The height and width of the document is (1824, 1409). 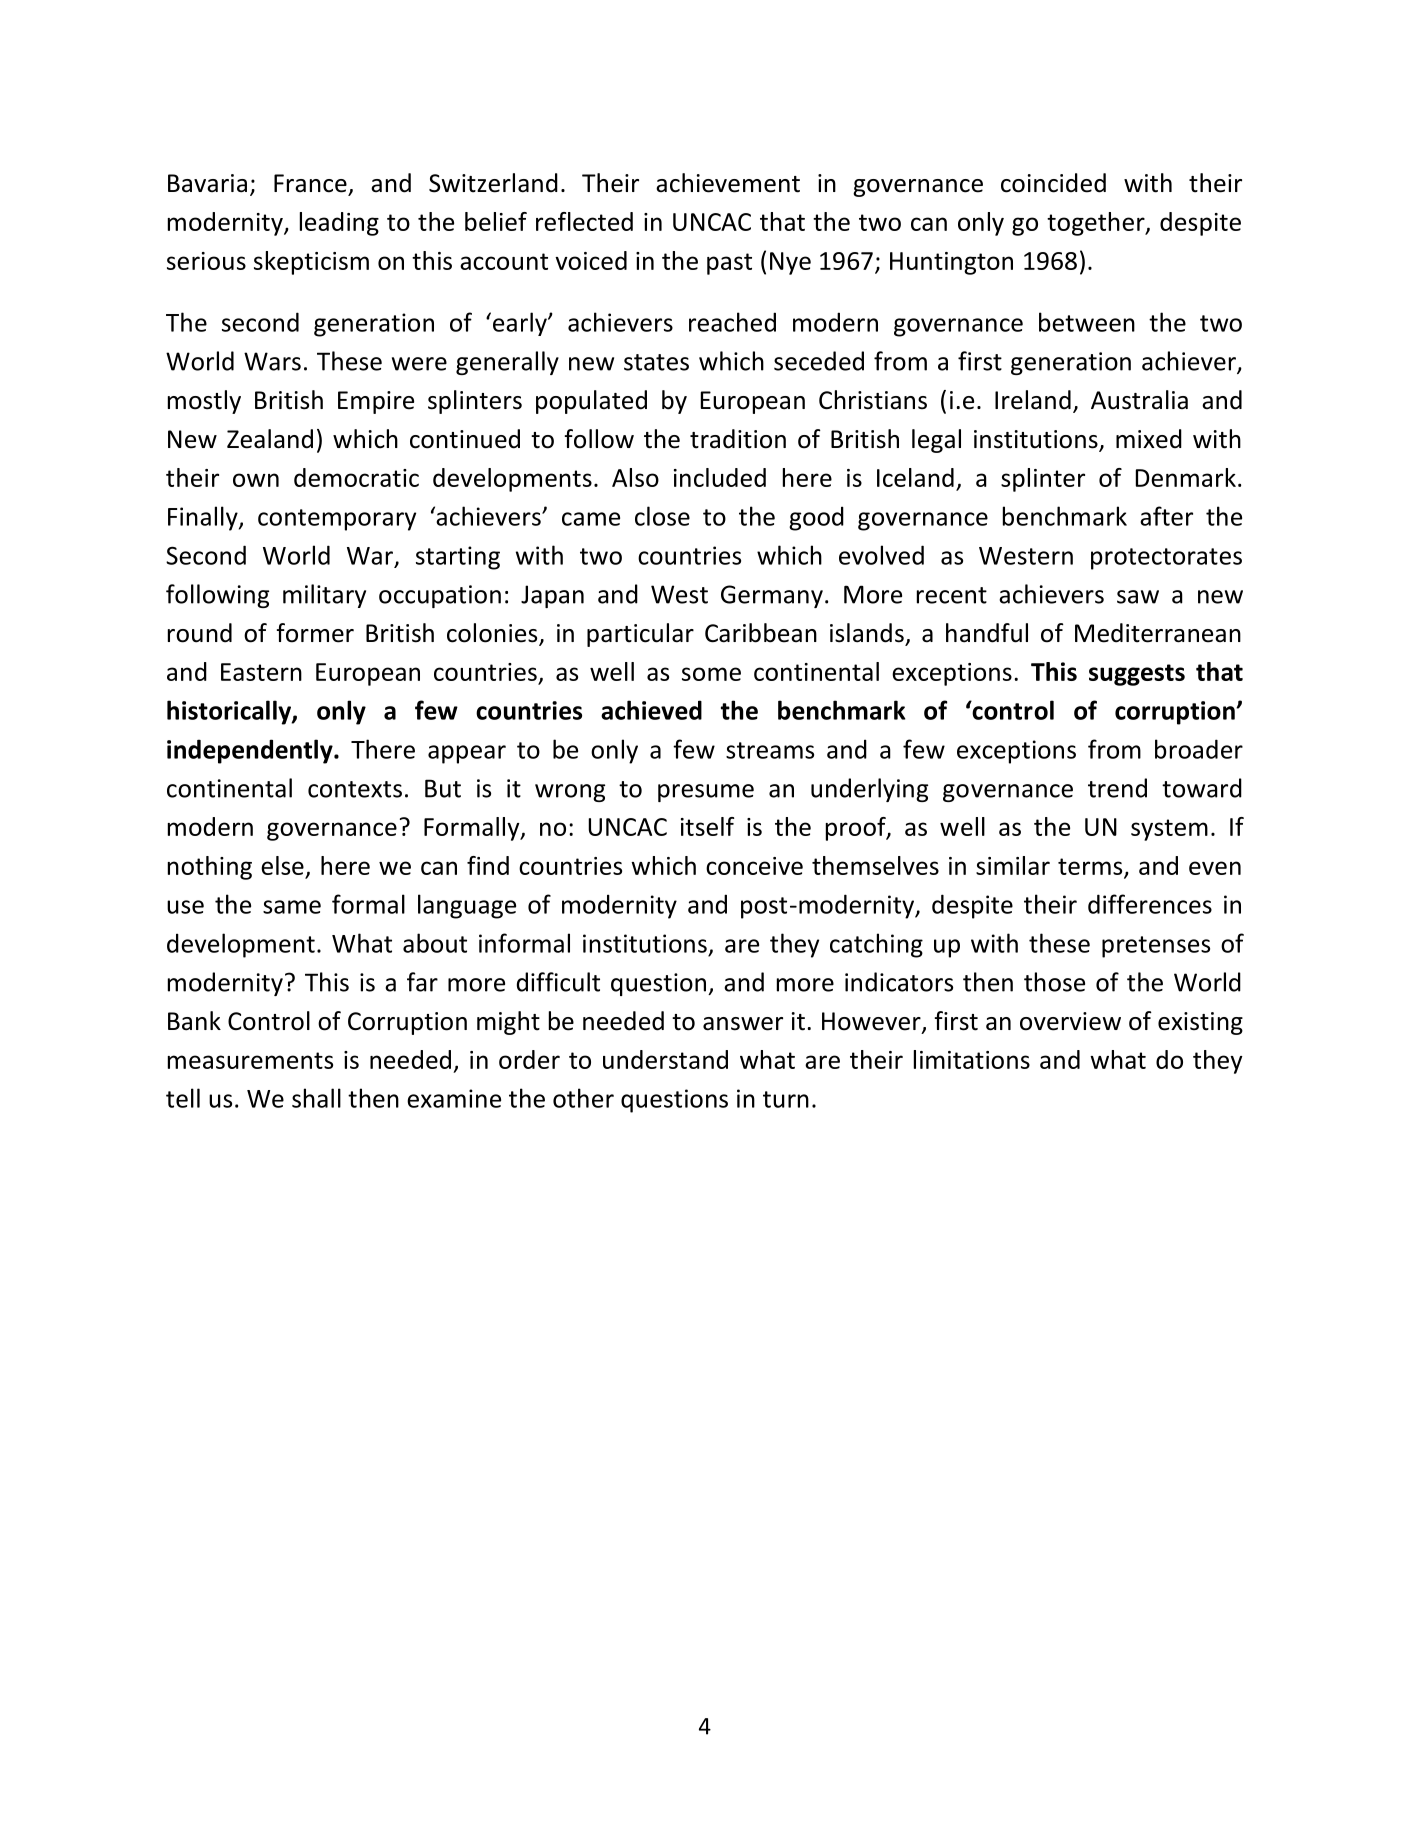 I want to click on shall, so click(x=316, y=1098).
